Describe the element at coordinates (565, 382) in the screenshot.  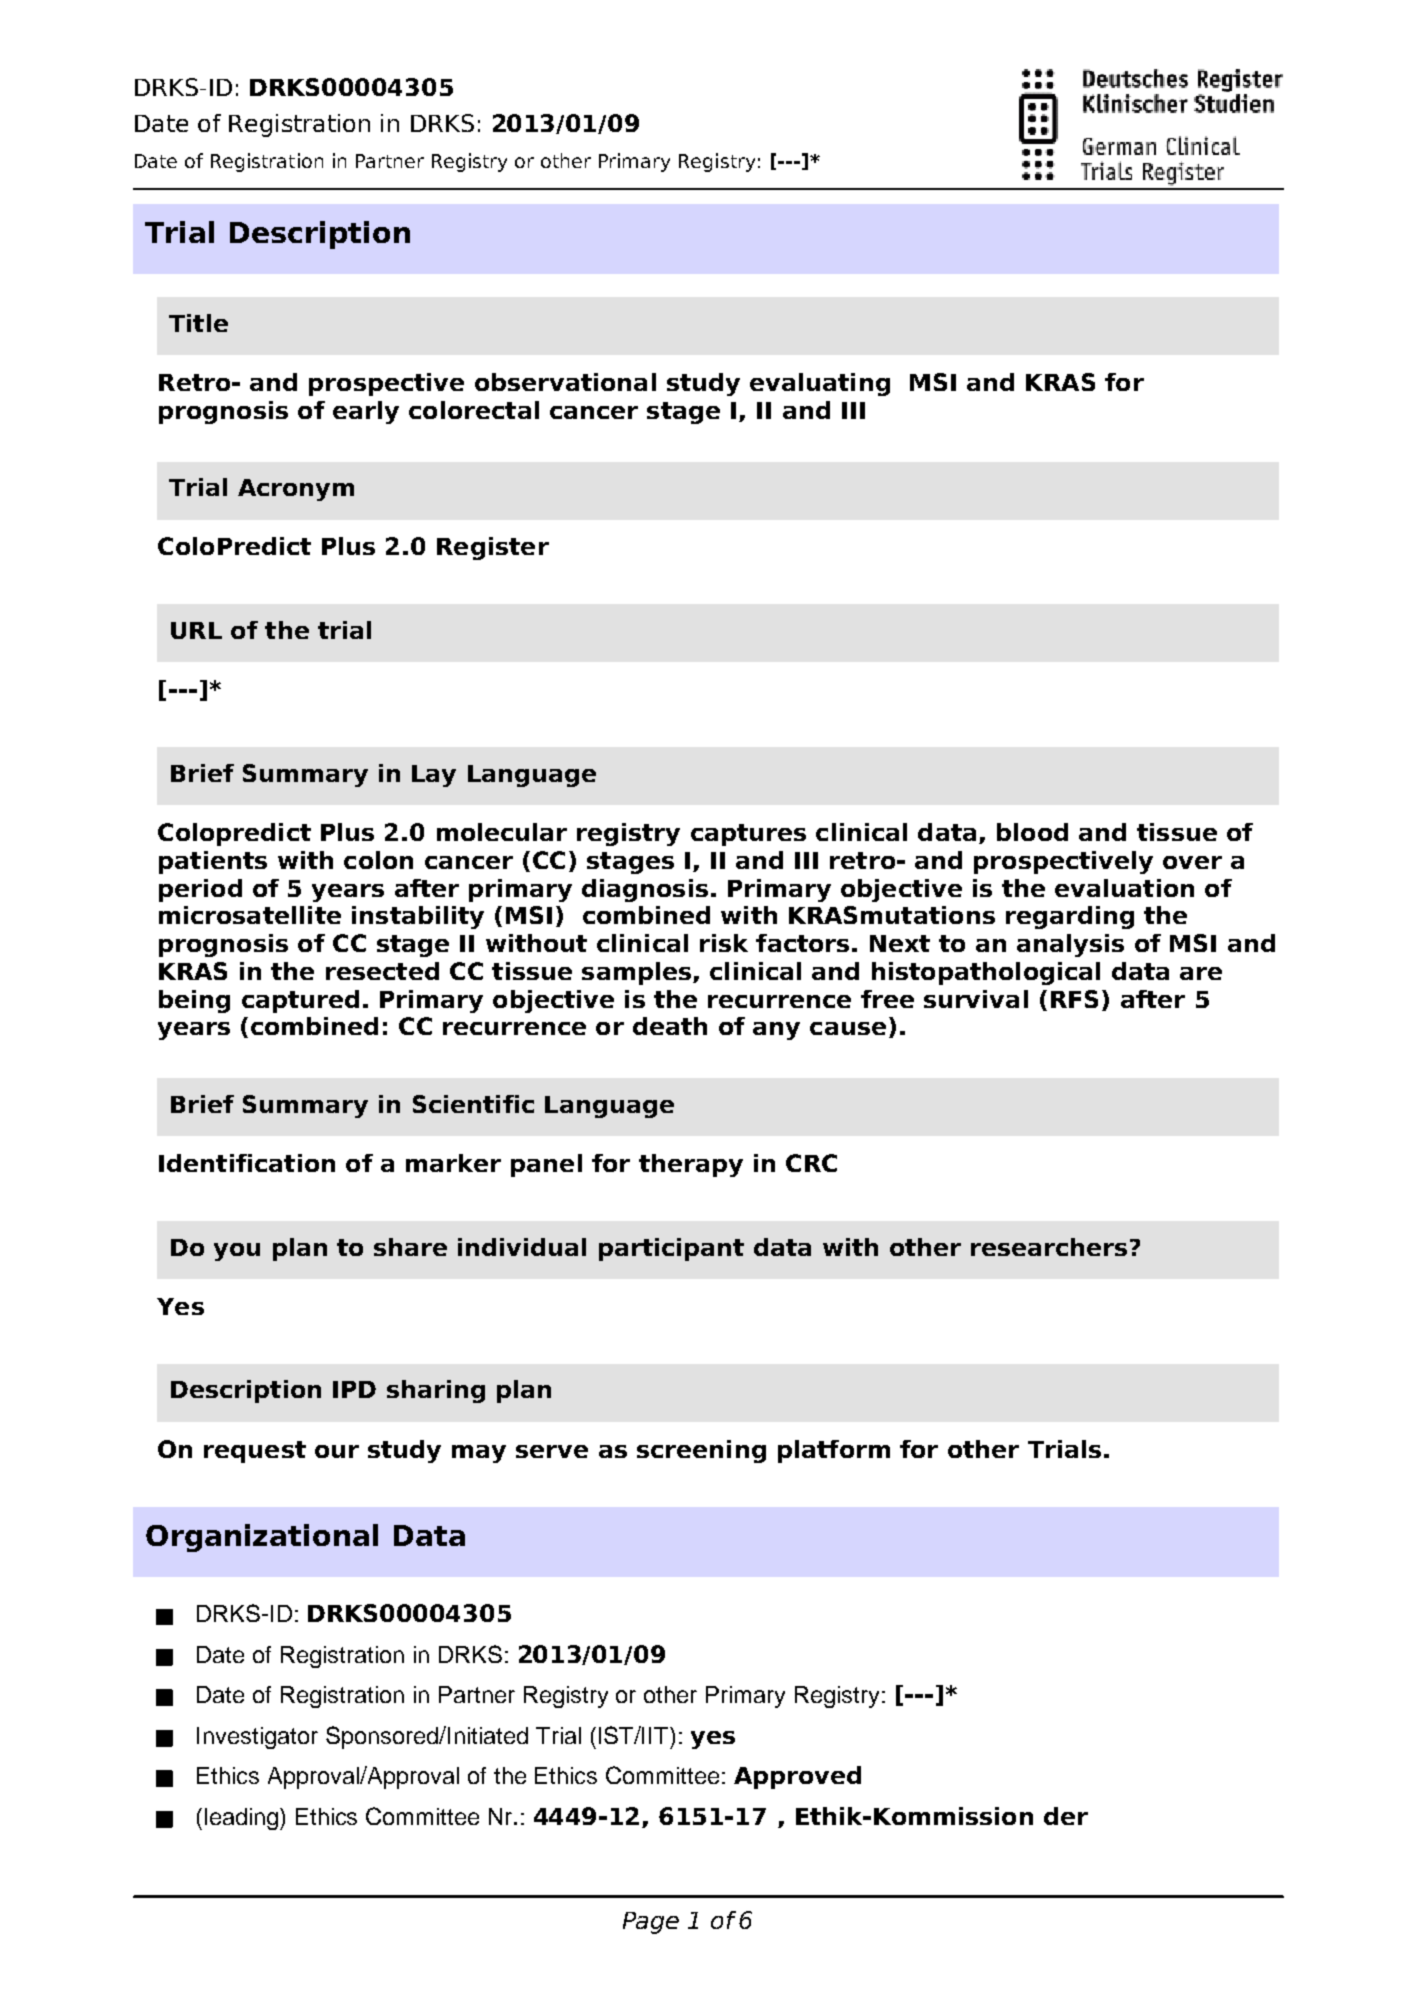
I see `observational` at that location.
